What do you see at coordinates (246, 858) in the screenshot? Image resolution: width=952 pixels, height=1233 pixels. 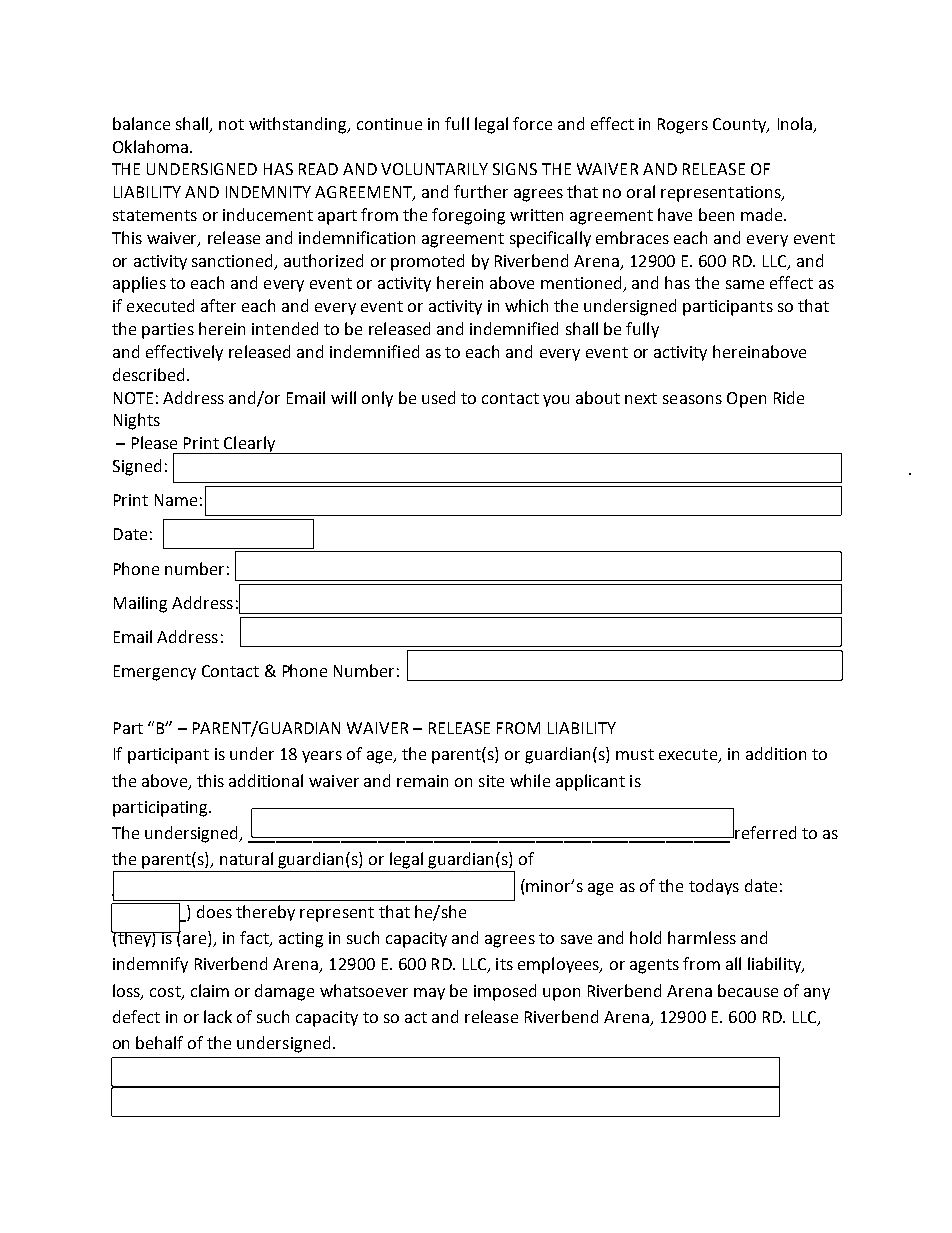 I see `natural` at bounding box center [246, 858].
